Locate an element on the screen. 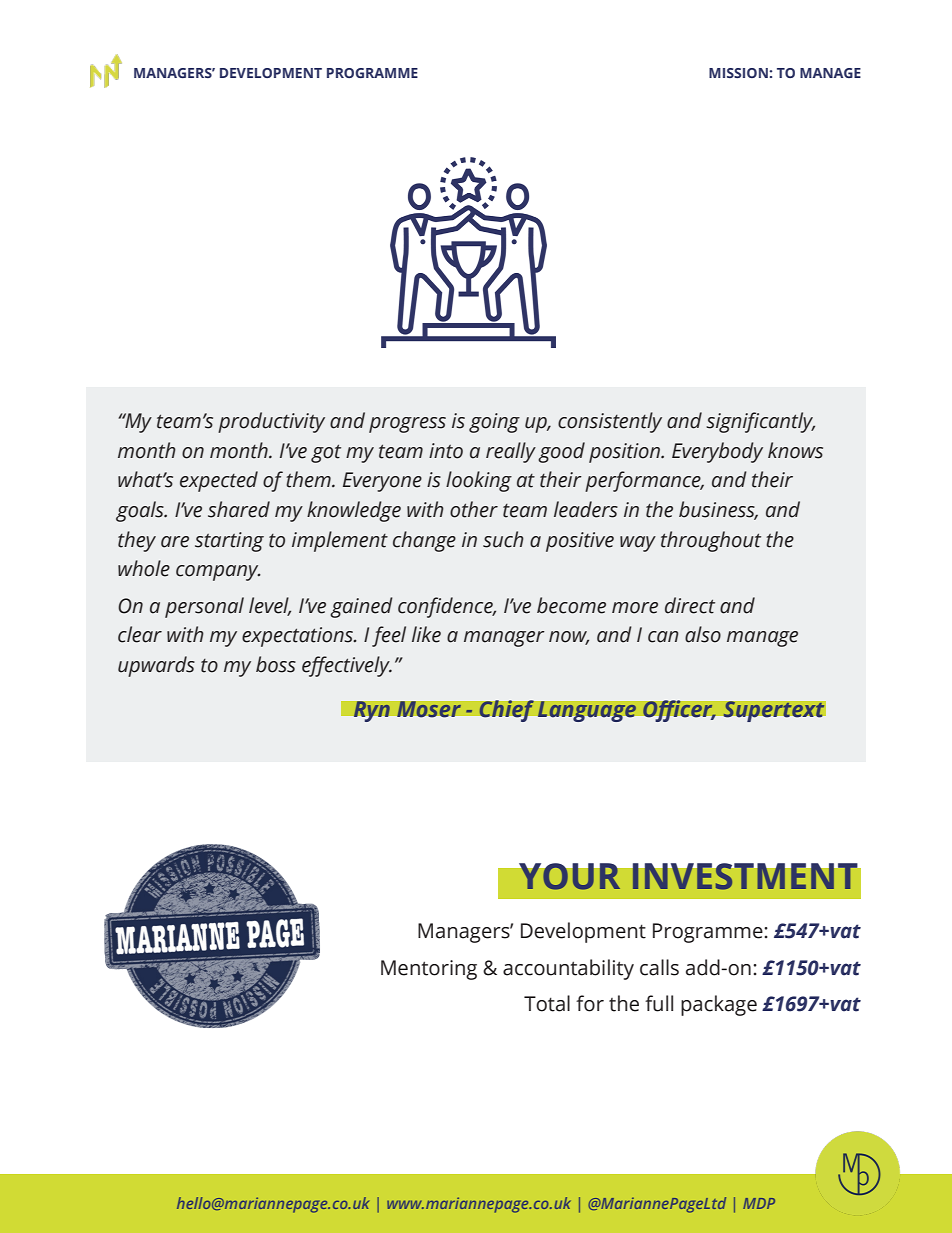  also is located at coordinates (703, 634).
